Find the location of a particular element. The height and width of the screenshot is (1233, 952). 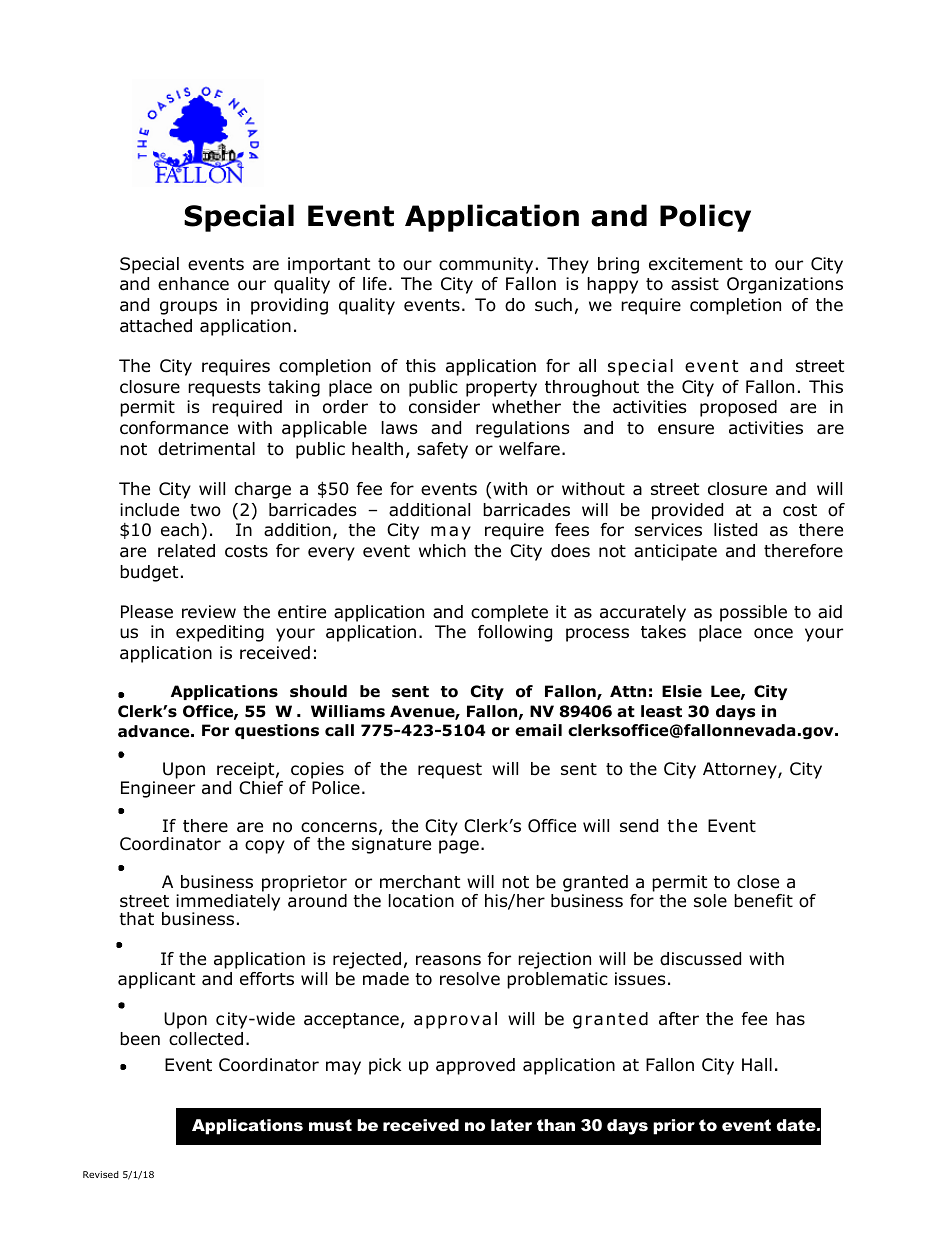

community is located at coordinates (486, 265).
